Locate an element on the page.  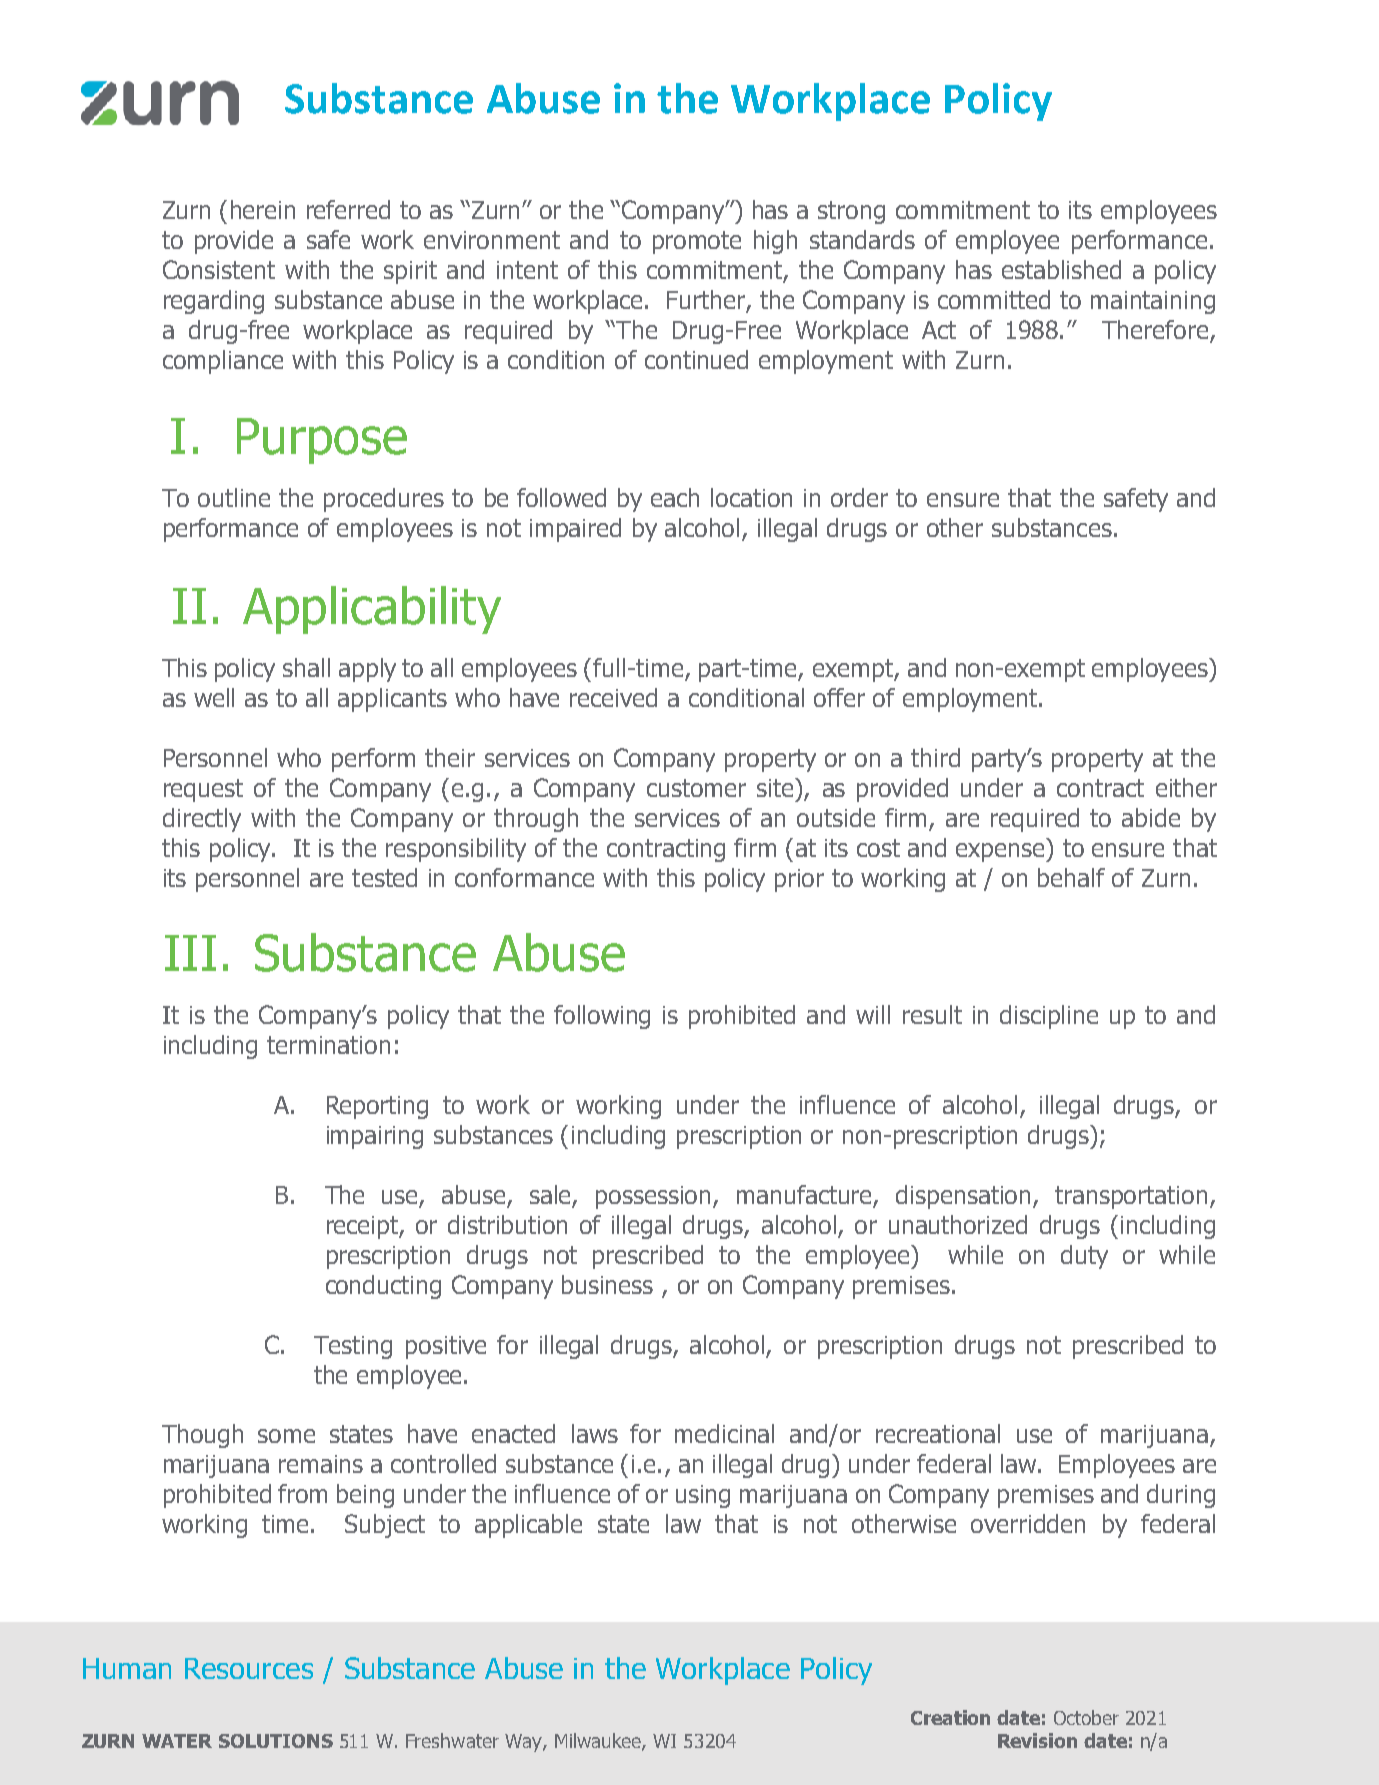
some is located at coordinates (286, 1436).
